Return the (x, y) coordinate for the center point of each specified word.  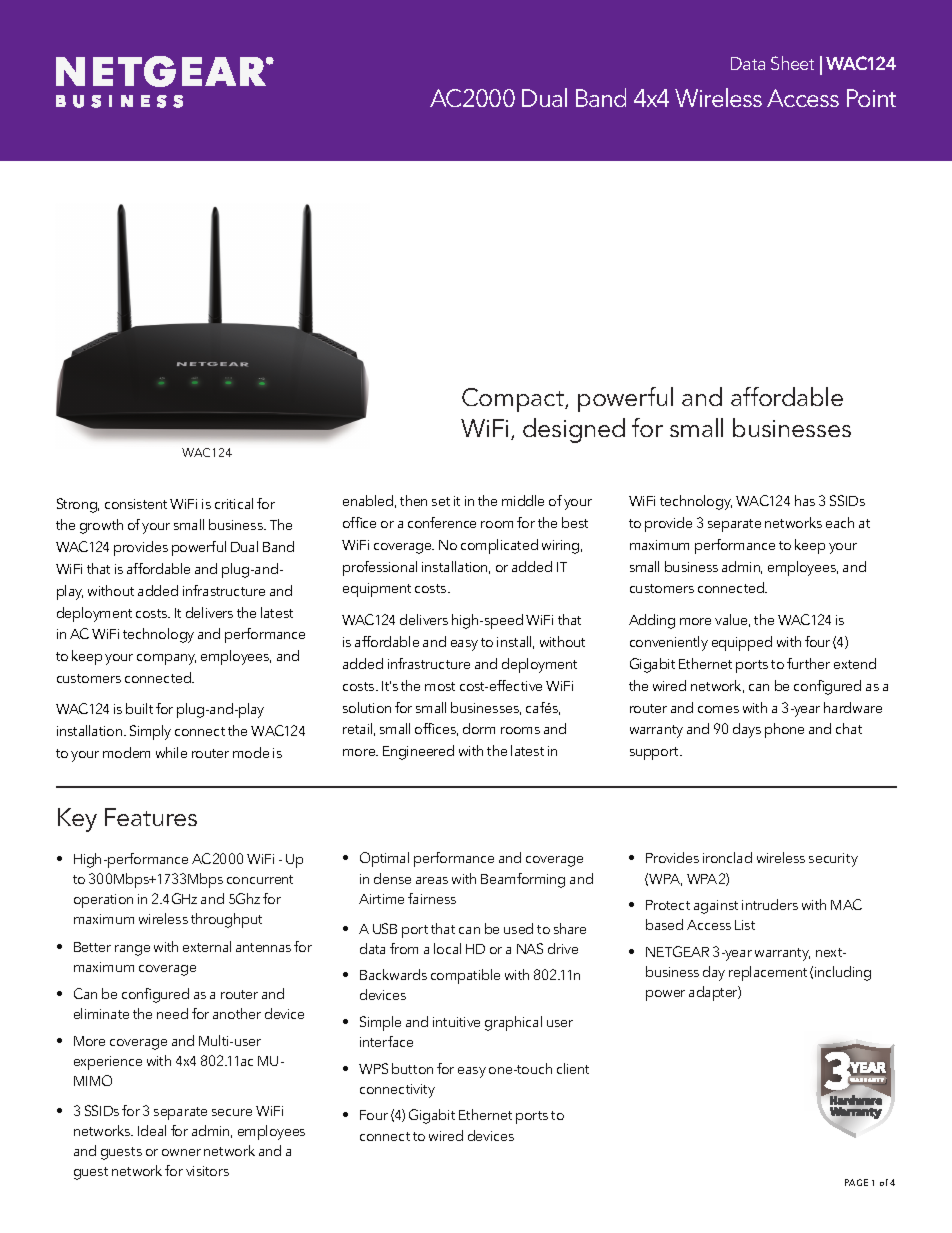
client (573, 1068)
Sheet (792, 63)
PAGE (856, 1182)
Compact (514, 400)
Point (871, 98)
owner (181, 1152)
